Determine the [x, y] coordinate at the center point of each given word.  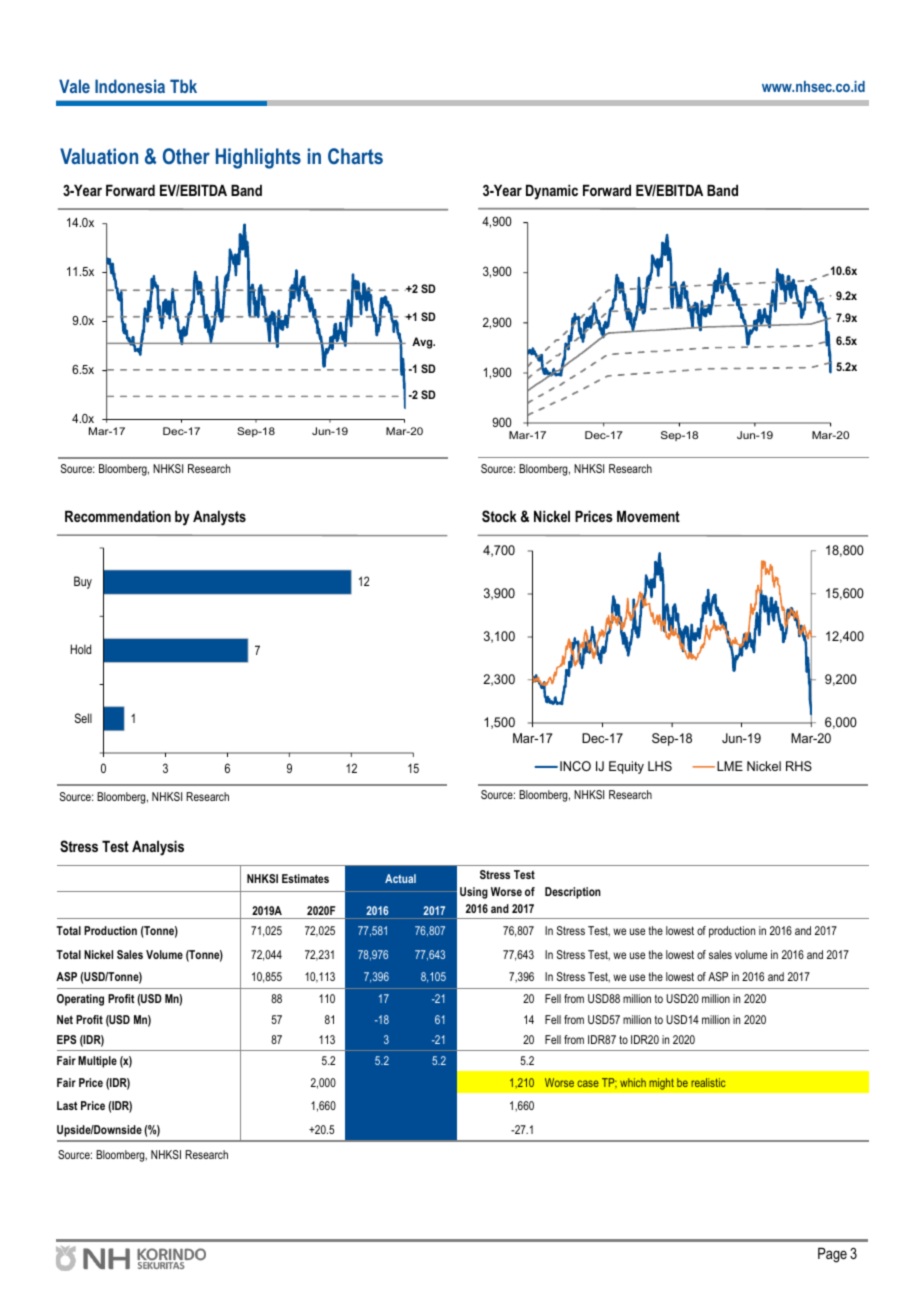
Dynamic [552, 192]
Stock [499, 516]
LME [730, 766]
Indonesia [130, 86]
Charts [355, 156]
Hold [81, 649]
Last [67, 1105]
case [588, 1083]
